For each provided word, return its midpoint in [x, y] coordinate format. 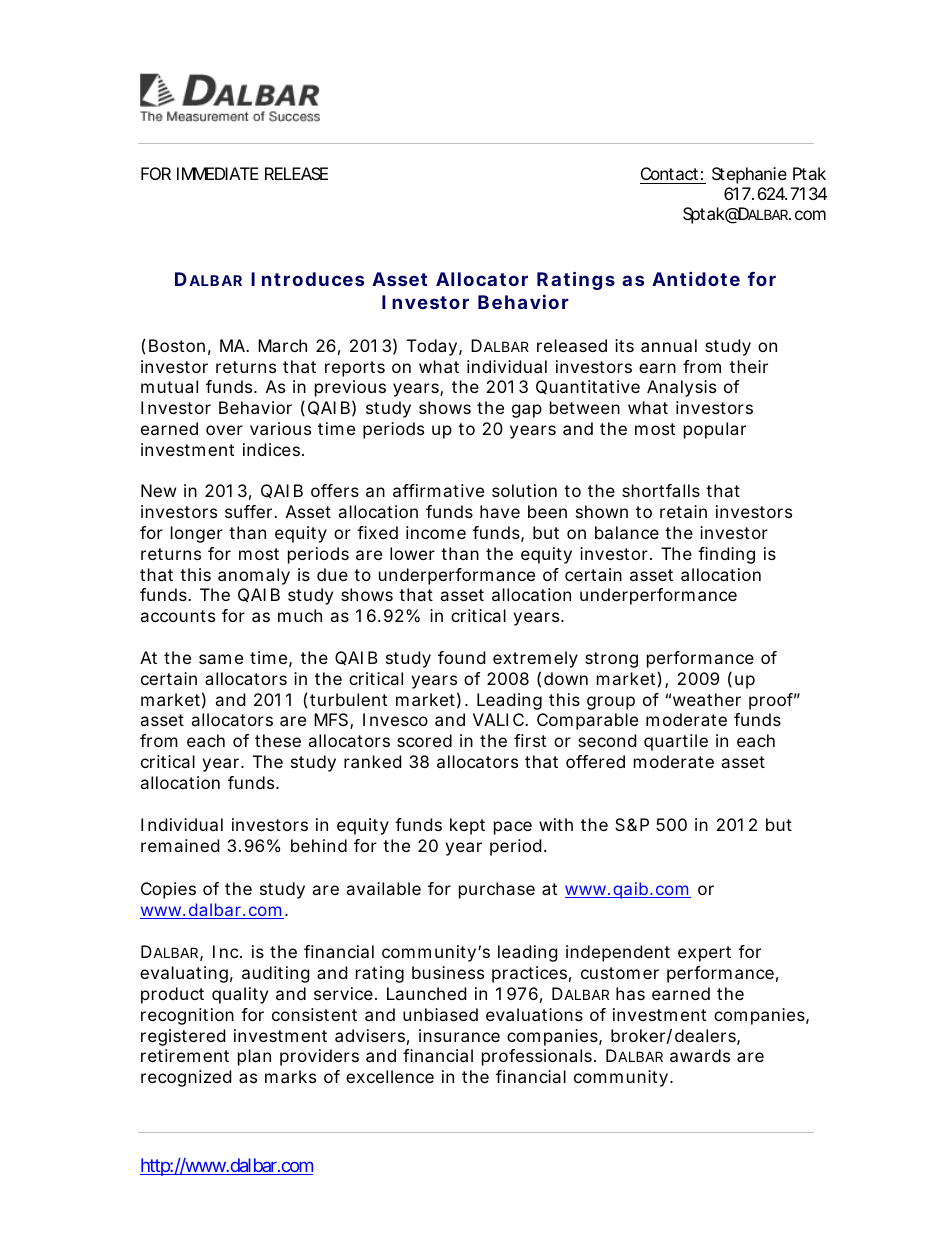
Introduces [307, 279]
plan [254, 1057]
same [221, 659]
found [461, 657]
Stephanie [749, 175]
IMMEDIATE [218, 173]
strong [611, 660]
